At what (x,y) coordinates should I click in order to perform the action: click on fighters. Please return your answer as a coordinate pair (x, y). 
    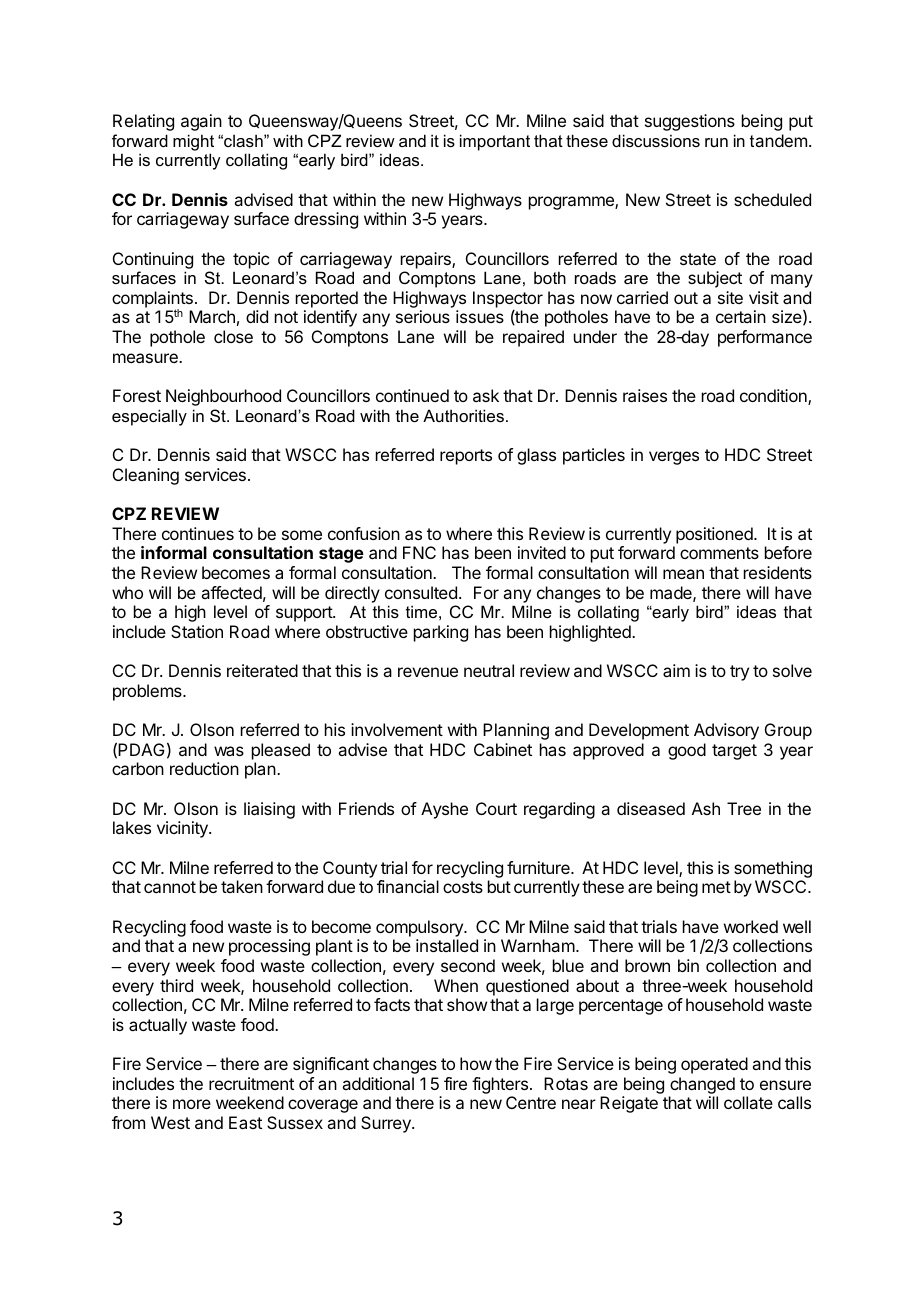
    Looking at the image, I should click on (500, 1085).
